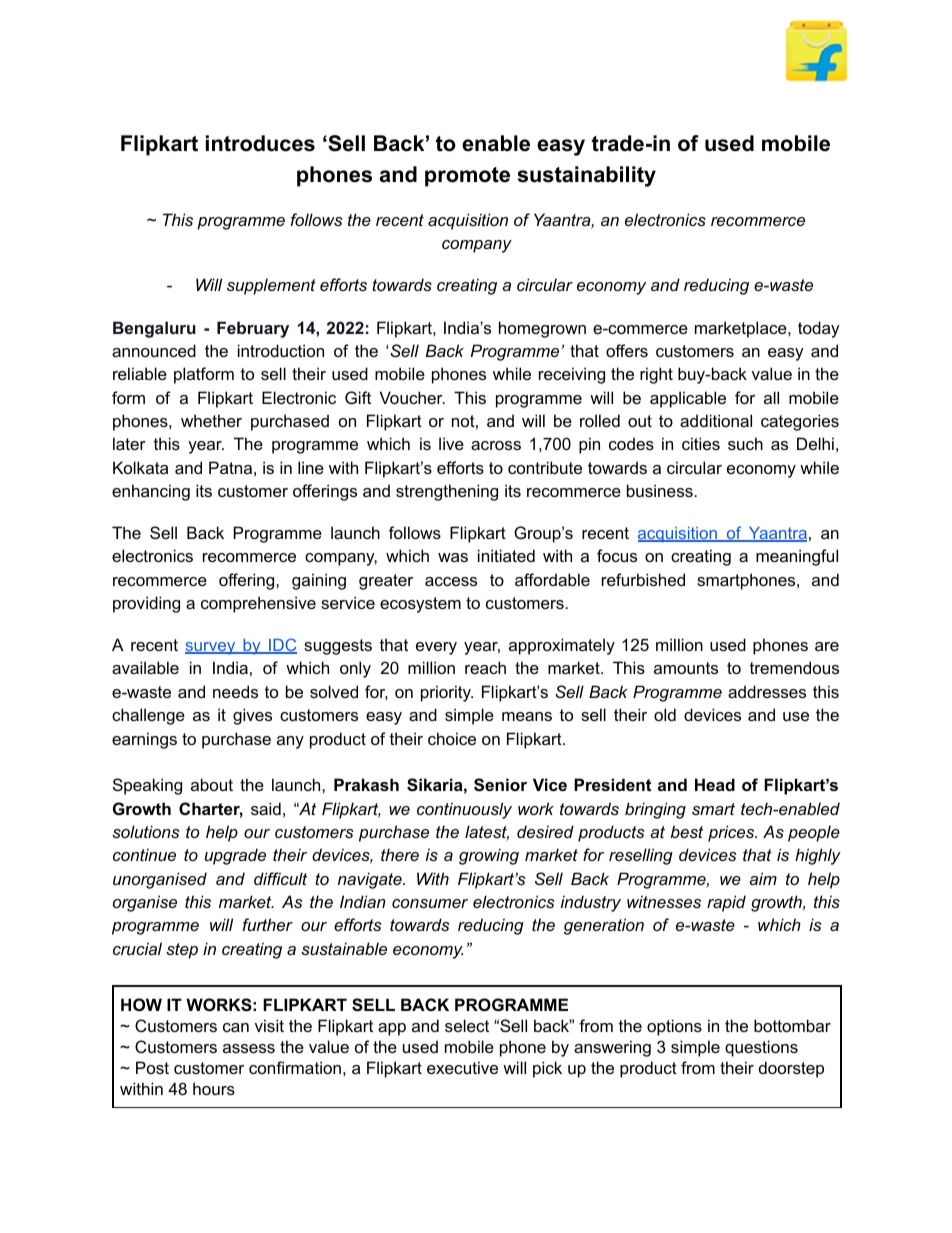 This screenshot has height=1233, width=952. What do you see at coordinates (467, 177) in the screenshot?
I see `promote` at bounding box center [467, 177].
